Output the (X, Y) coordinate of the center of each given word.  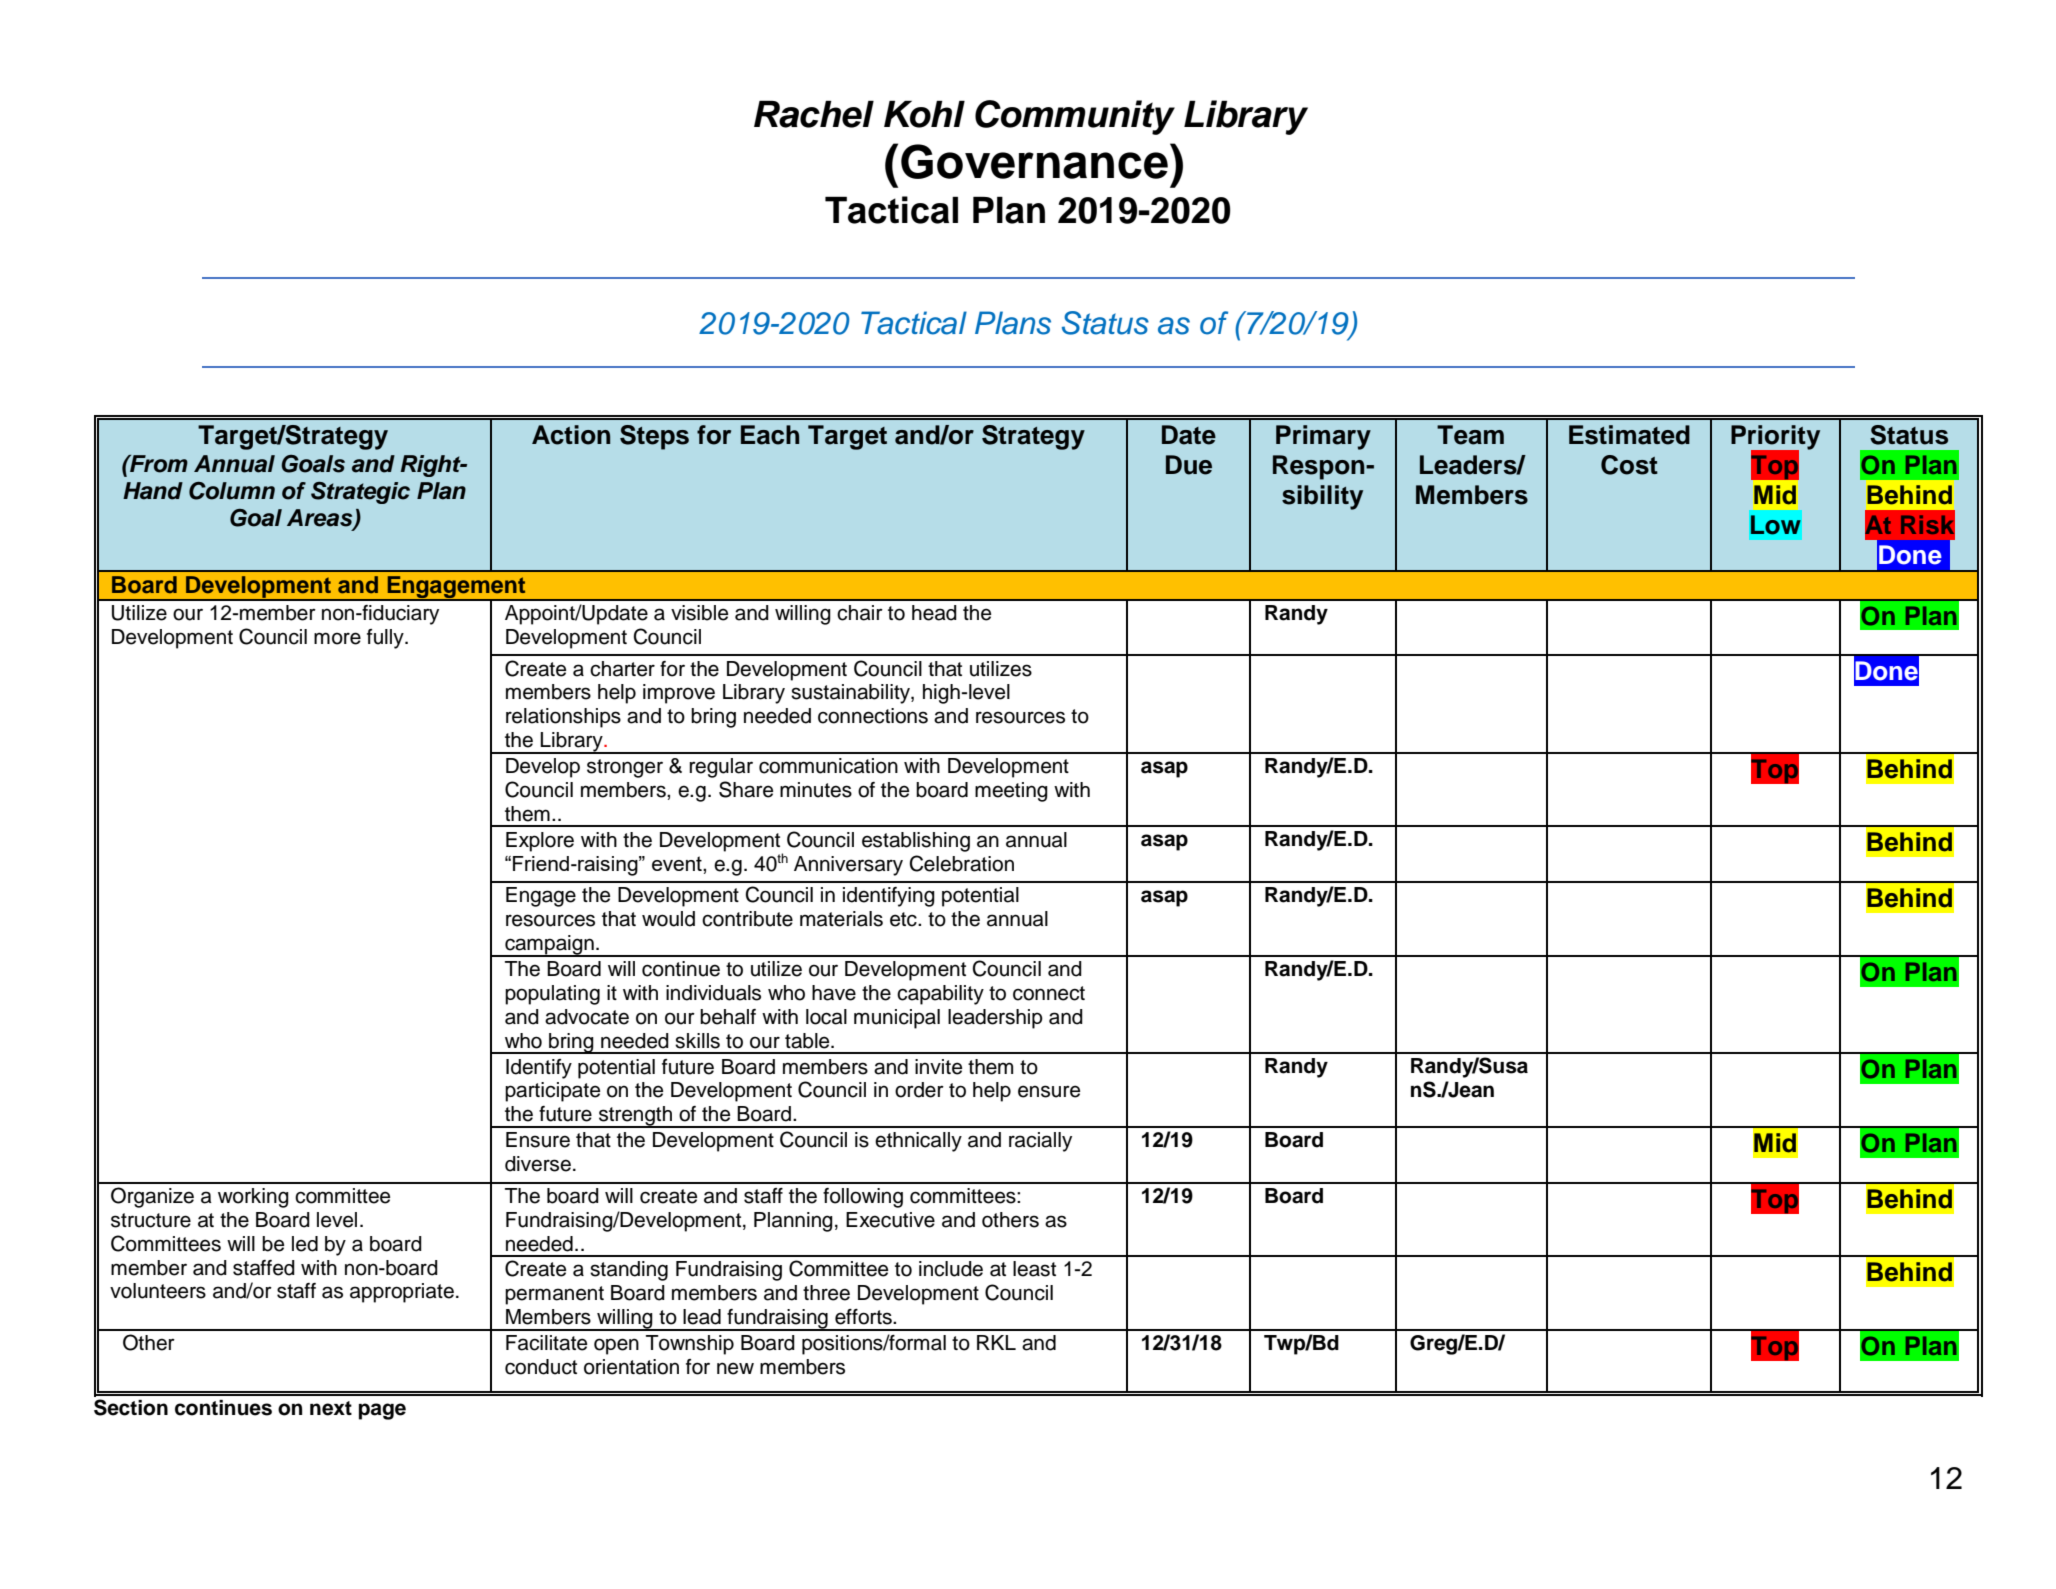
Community (1075, 117)
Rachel (814, 114)
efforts (864, 1317)
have (834, 993)
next (331, 1408)
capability (940, 995)
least (1034, 1269)
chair (860, 613)
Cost (1629, 465)
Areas (321, 519)
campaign (549, 946)
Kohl (924, 114)
